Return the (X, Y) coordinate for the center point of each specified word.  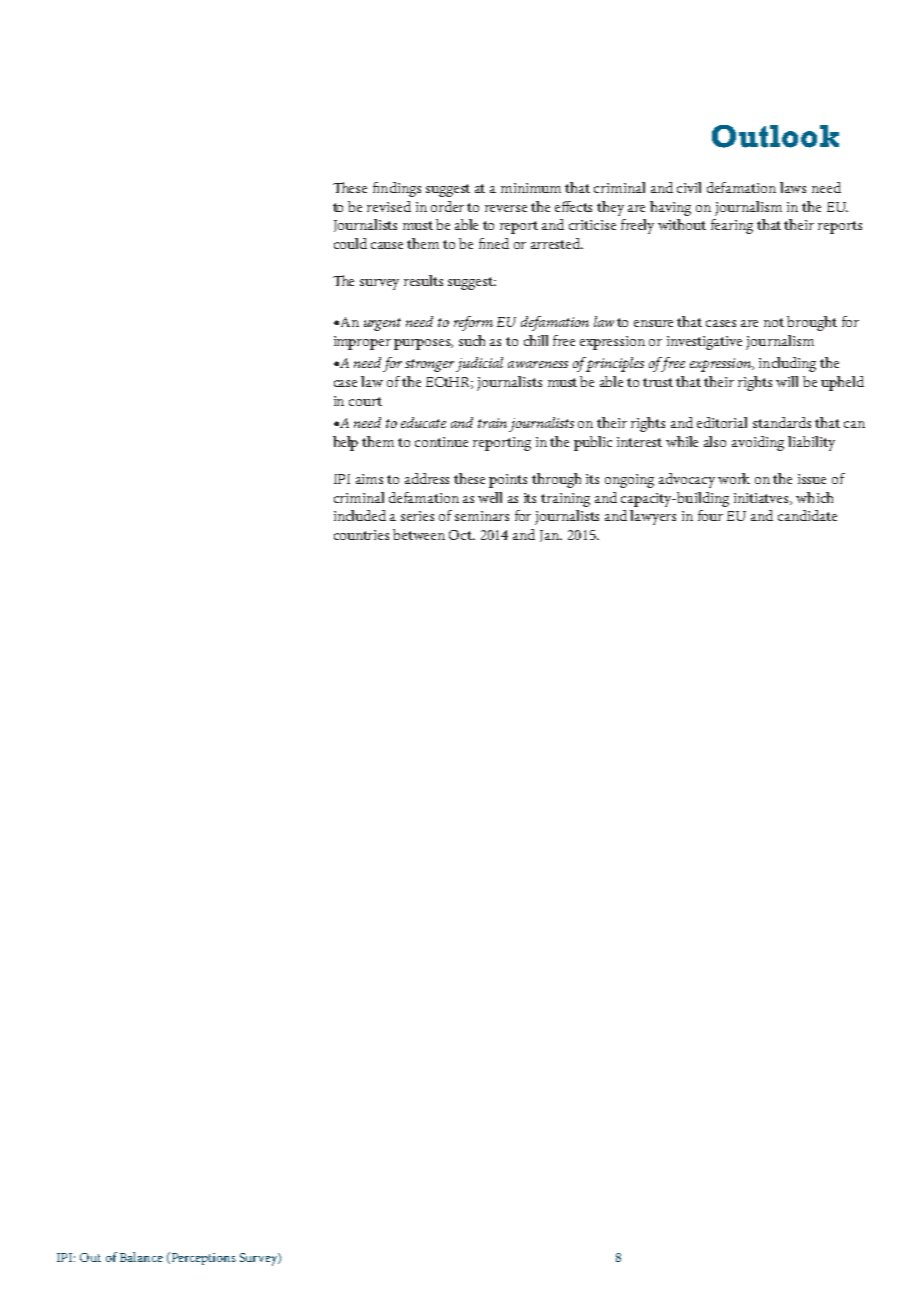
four (710, 515)
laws (793, 187)
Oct (462, 535)
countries (361, 535)
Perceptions (202, 1258)
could (350, 243)
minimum (531, 188)
